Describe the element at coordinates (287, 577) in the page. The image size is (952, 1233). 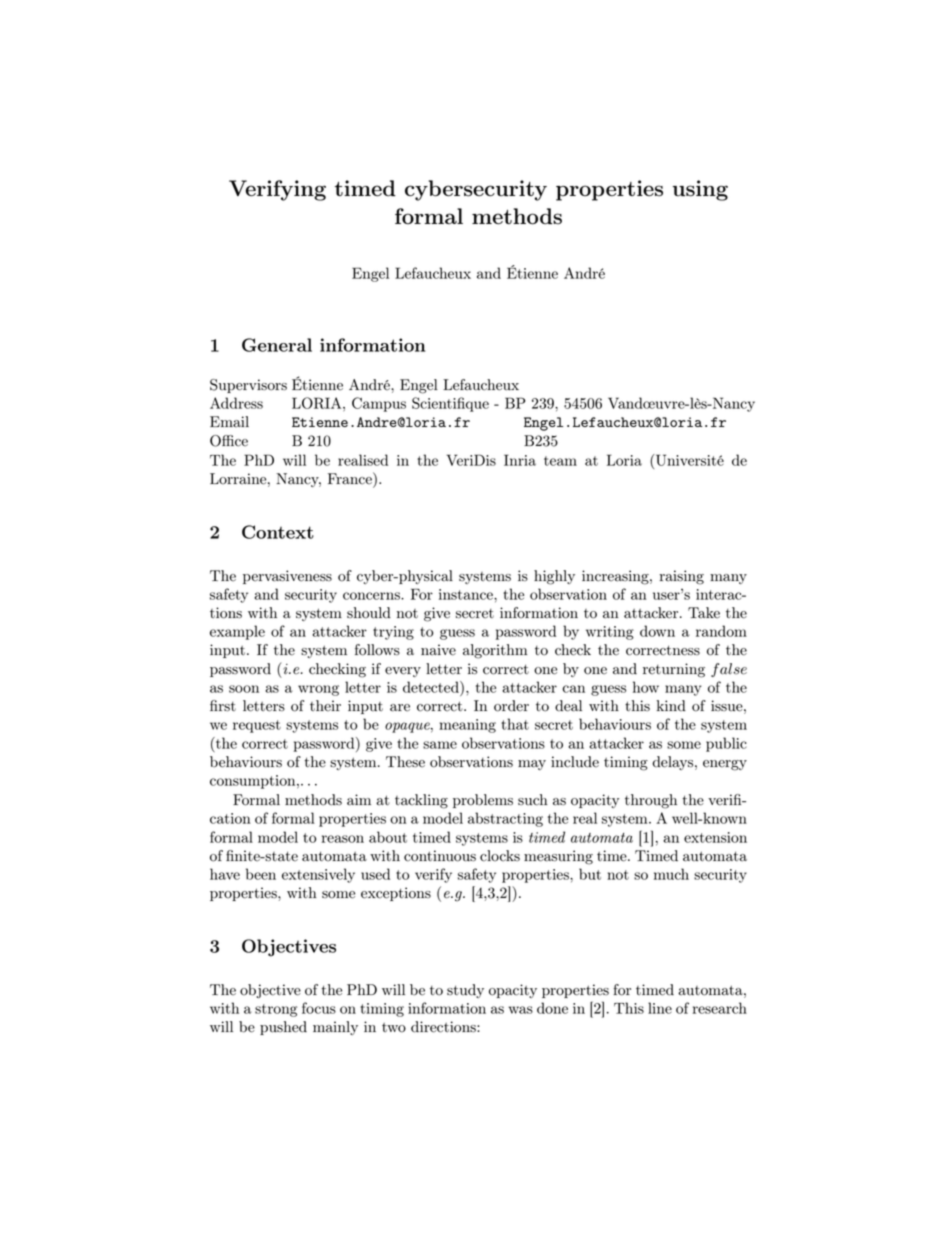
I see `pervasiveness` at that location.
